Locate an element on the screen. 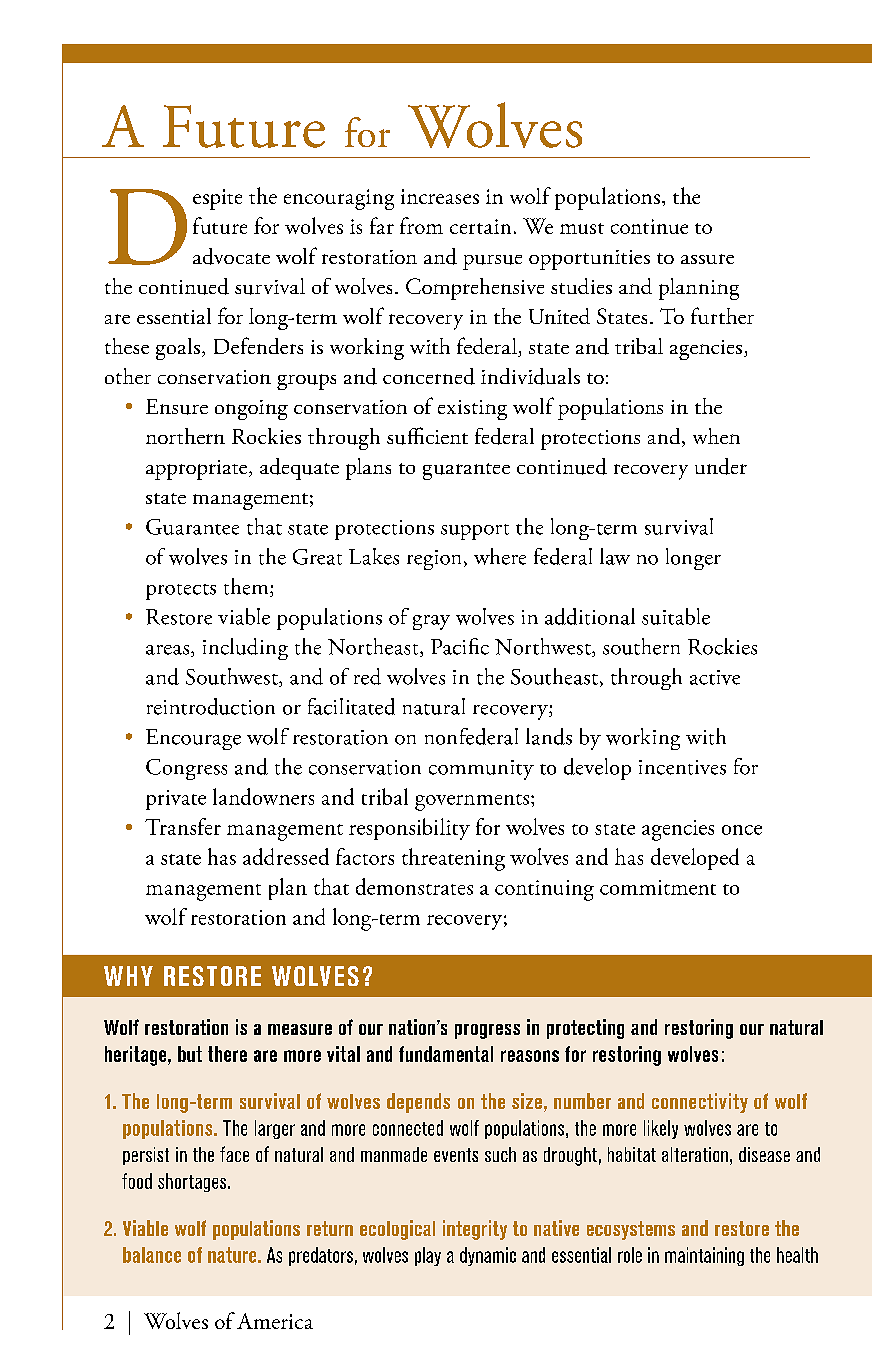 This screenshot has width=872, height=1372. incentives is located at coordinates (682, 767).
